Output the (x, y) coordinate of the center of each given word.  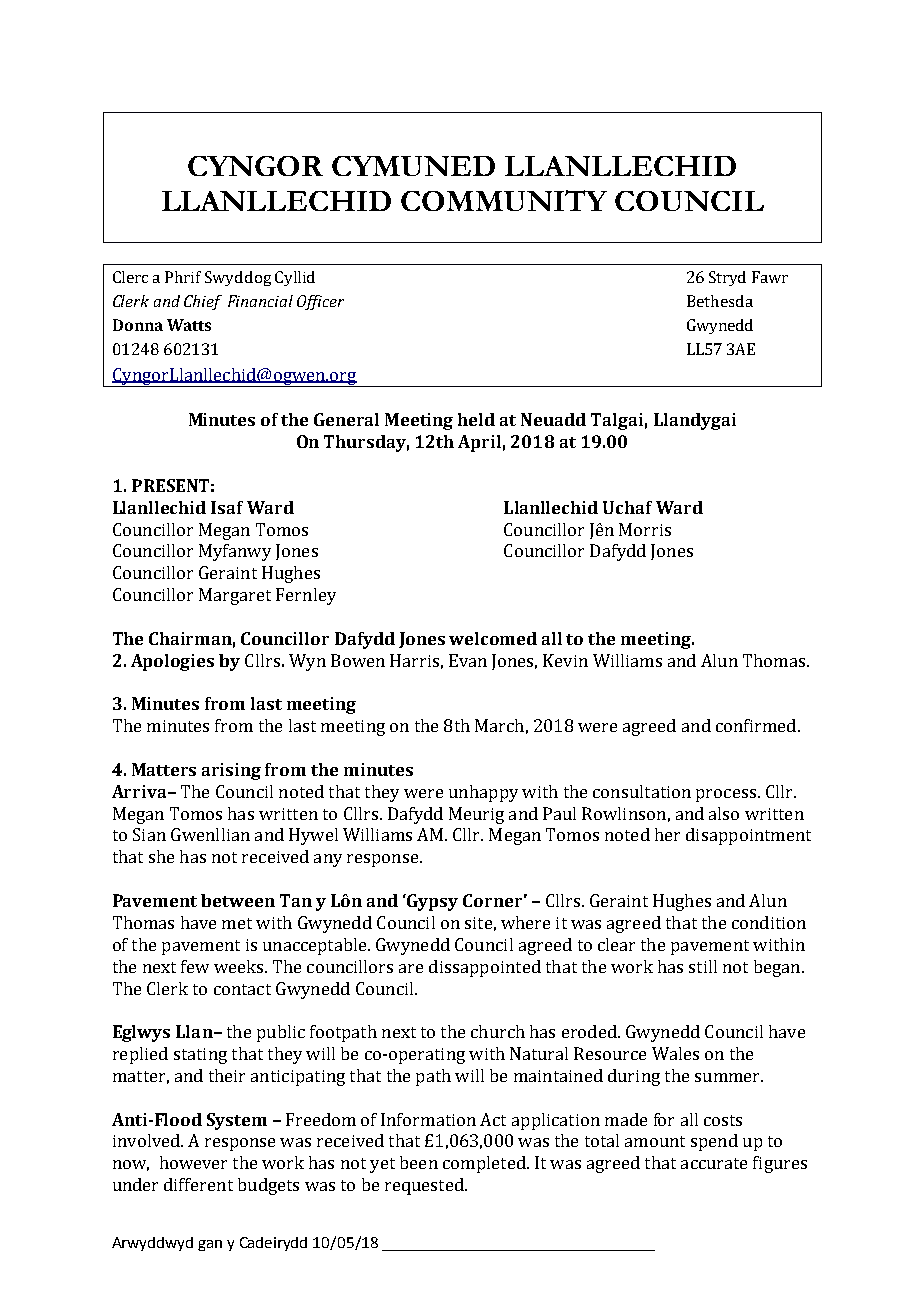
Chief (203, 302)
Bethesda (720, 301)
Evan (468, 660)
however (193, 1162)
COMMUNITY (504, 200)
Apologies (172, 662)
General (346, 419)
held (476, 419)
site (478, 923)
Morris (645, 529)
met (237, 923)
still (703, 966)
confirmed (757, 725)
